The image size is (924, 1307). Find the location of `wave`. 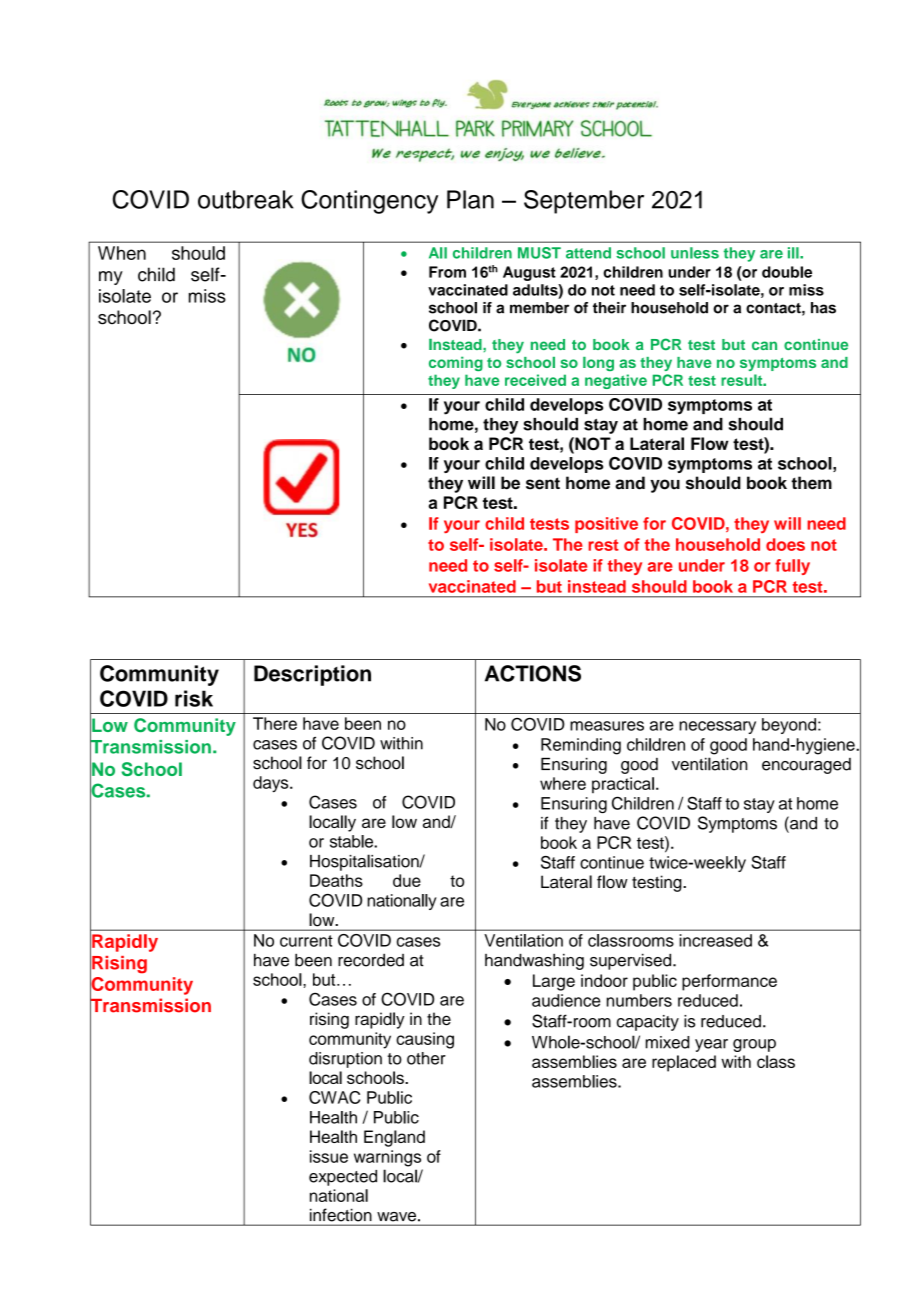

wave is located at coordinates (398, 1217).
